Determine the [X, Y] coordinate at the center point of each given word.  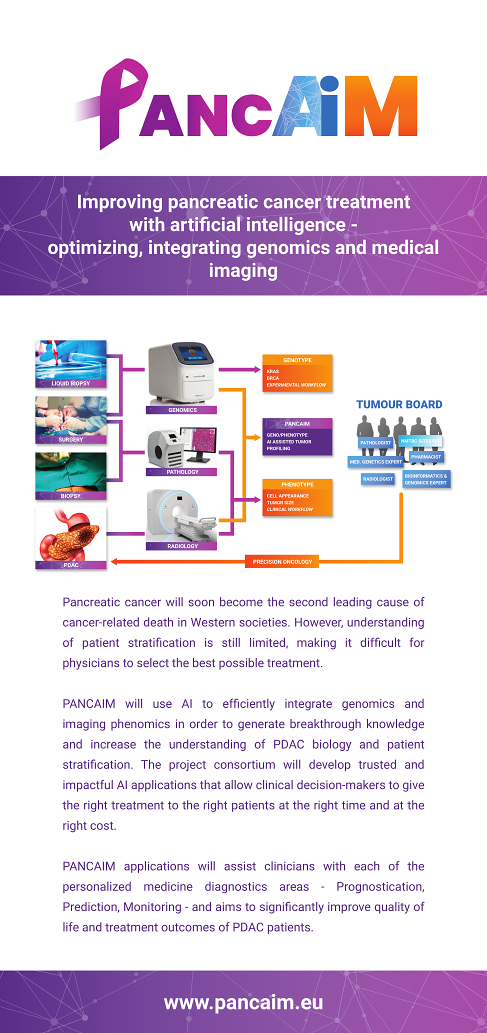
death [158, 622]
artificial [205, 223]
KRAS [273, 371]
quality [392, 908]
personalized [97, 887]
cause [393, 603]
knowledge [395, 725]
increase [113, 744]
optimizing [94, 249]
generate [261, 725]
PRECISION [267, 562]
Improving [120, 203]
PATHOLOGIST [375, 442]
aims [228, 906]
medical [405, 247]
